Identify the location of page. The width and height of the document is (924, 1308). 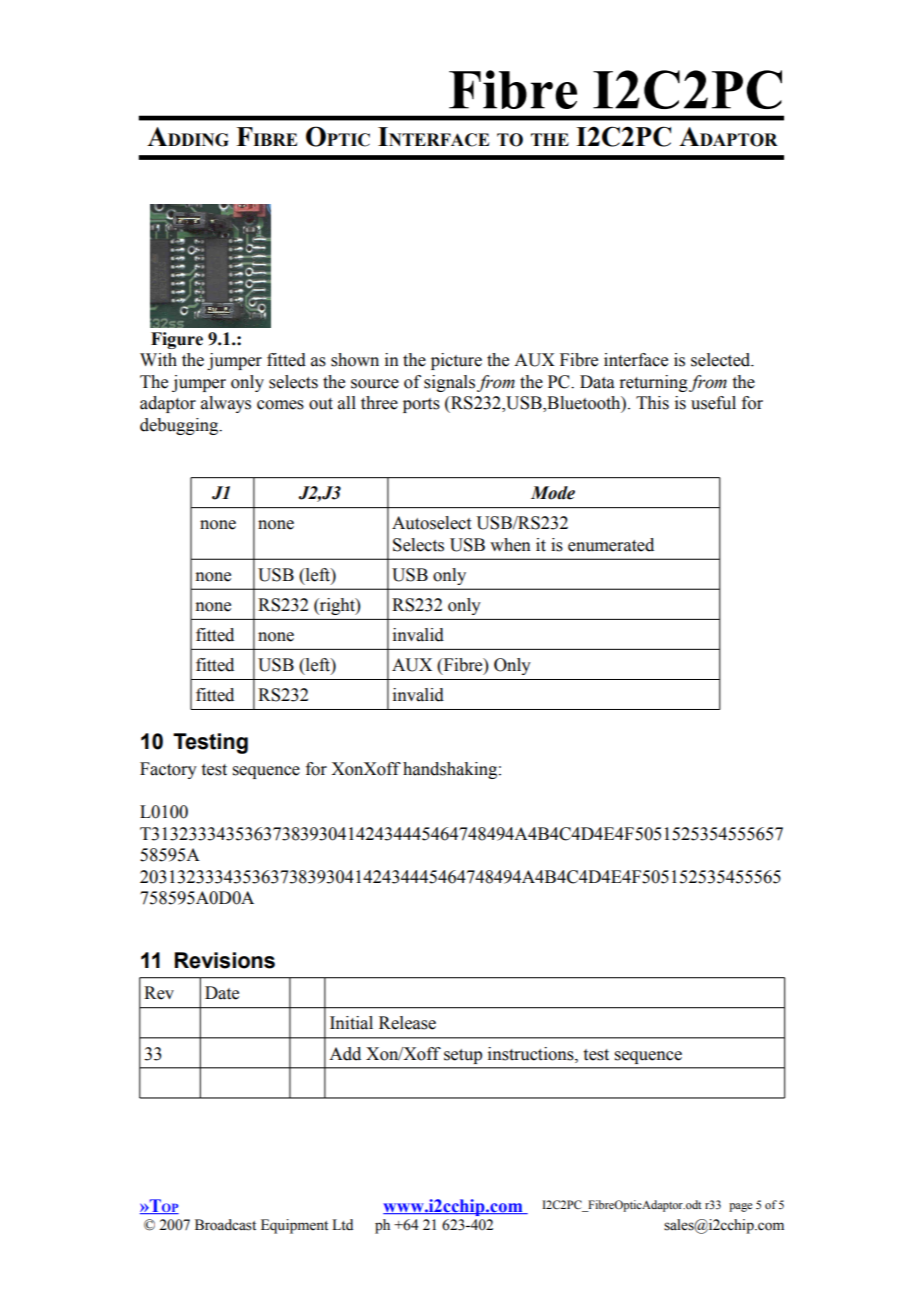
(740, 1207).
